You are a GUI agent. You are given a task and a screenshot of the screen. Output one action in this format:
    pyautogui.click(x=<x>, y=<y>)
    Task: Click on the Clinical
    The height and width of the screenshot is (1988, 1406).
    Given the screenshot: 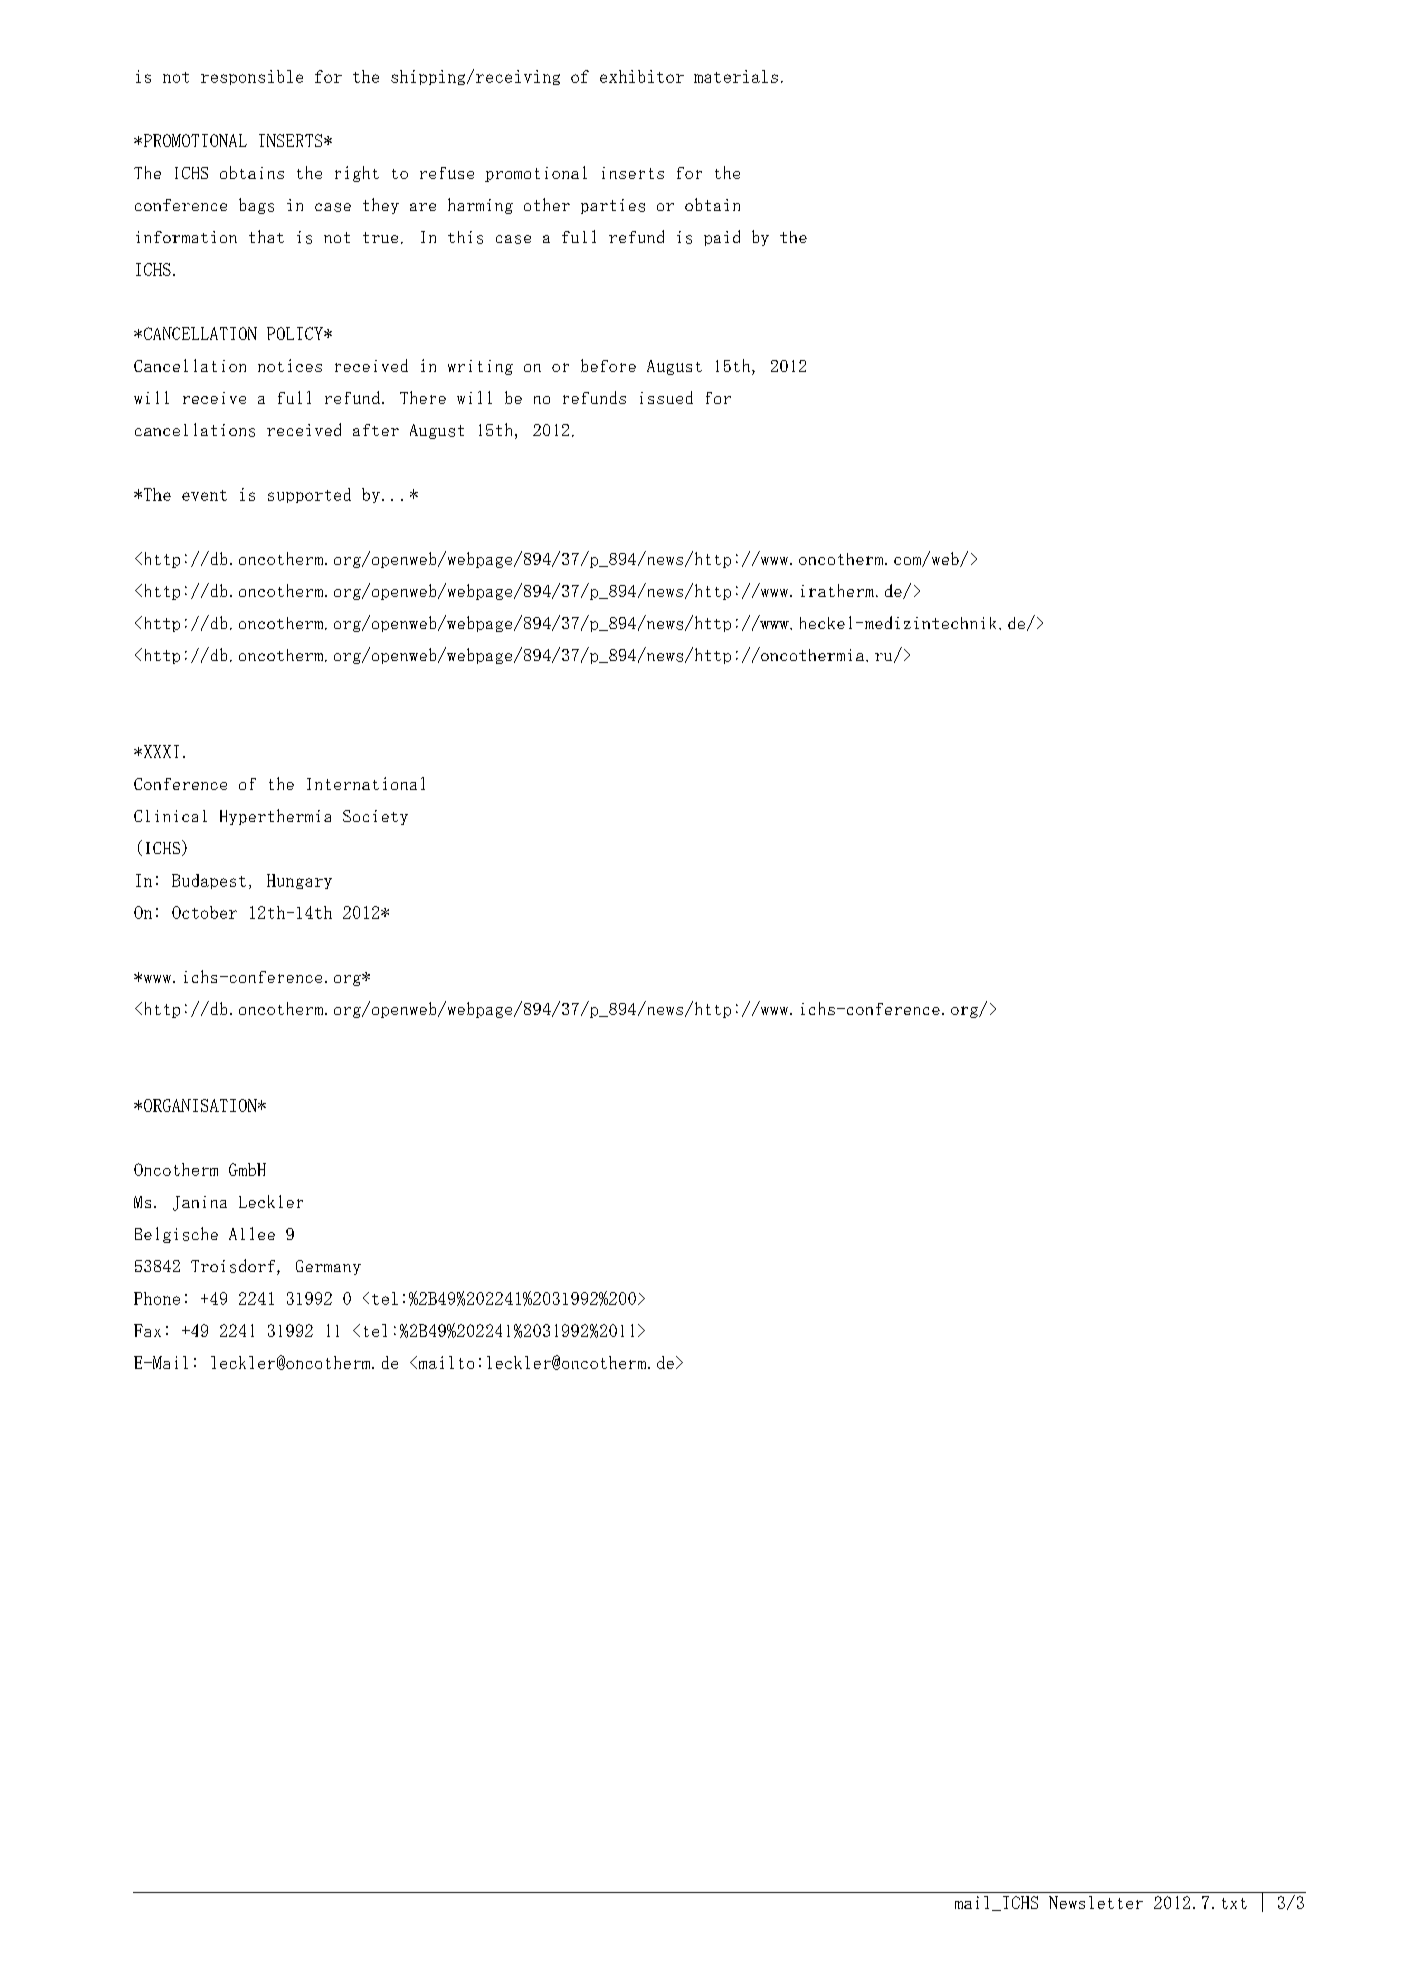 What is the action you would take?
    pyautogui.click(x=170, y=816)
